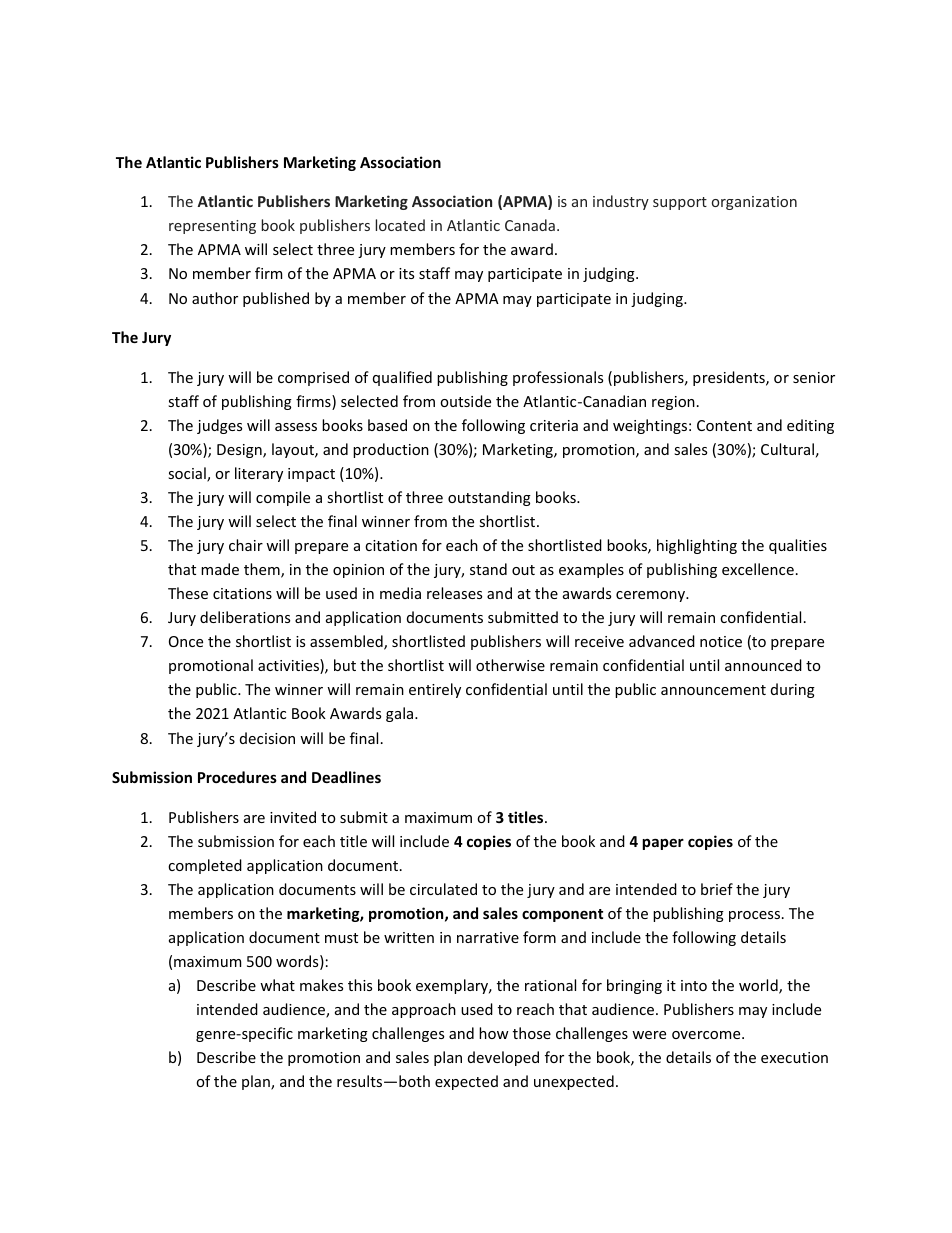 The height and width of the screenshot is (1233, 952). Describe the element at coordinates (530, 225) in the screenshot. I see `Canada` at that location.
